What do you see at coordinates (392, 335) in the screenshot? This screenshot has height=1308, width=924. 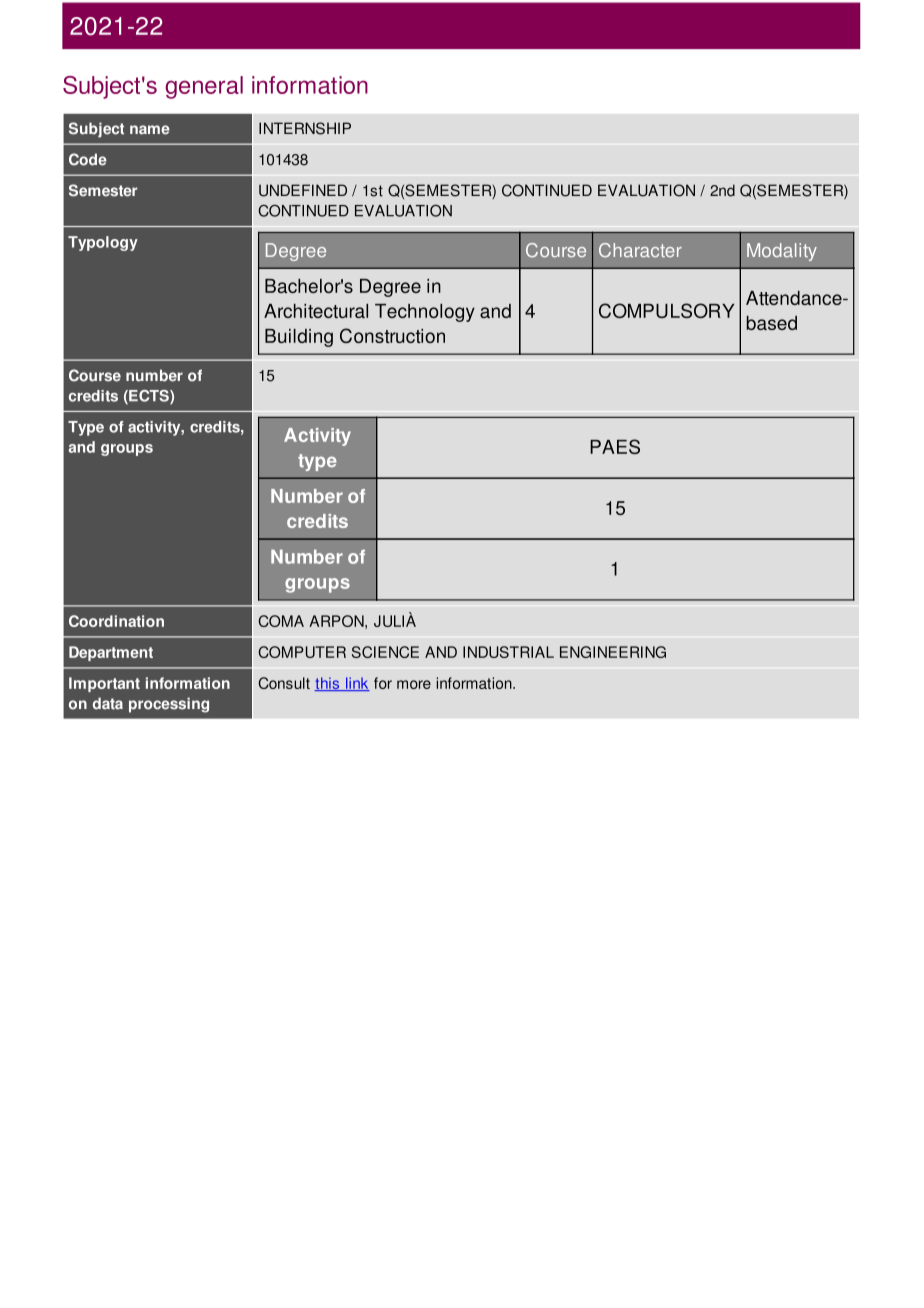 I see `Construction` at bounding box center [392, 335].
